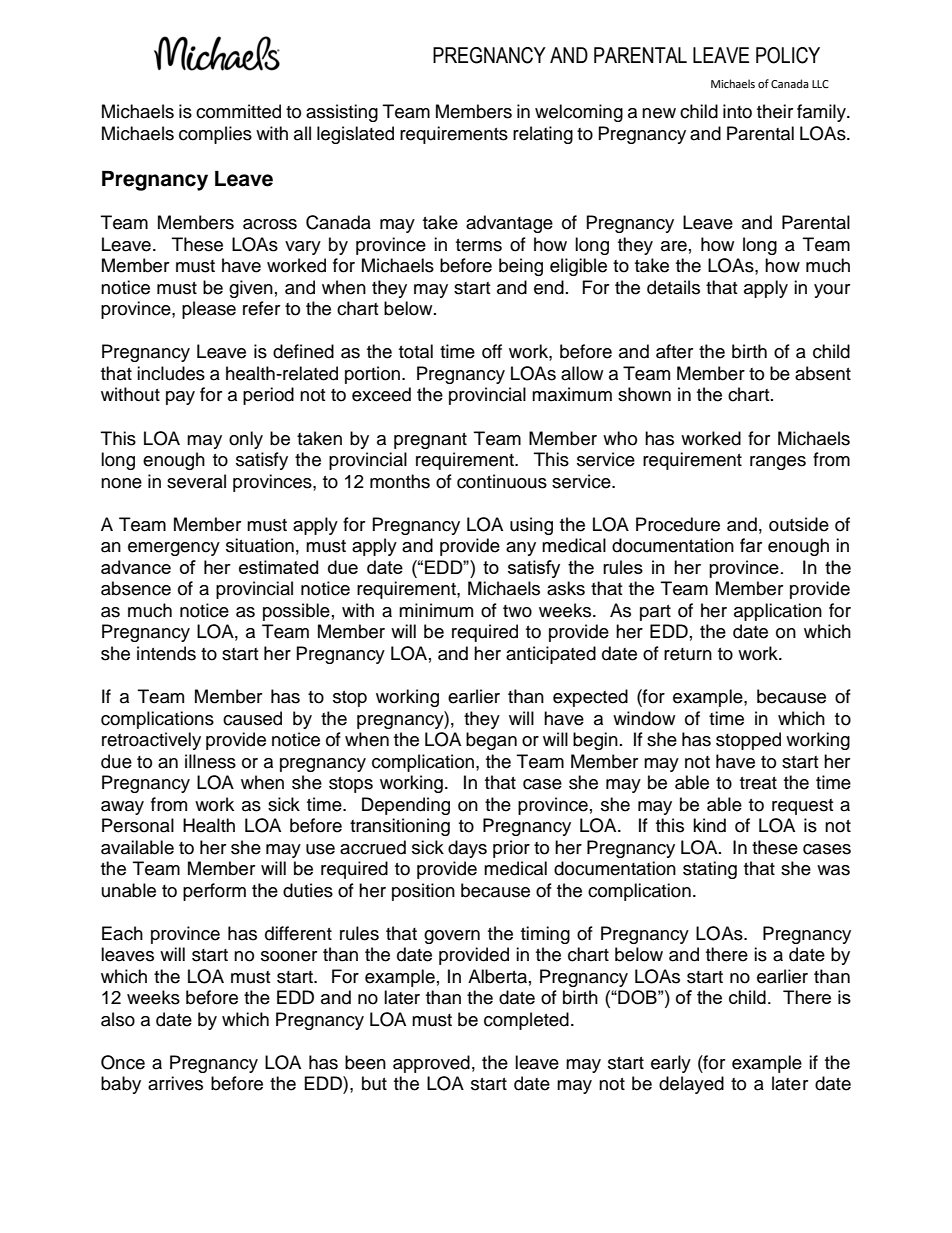  What do you see at coordinates (751, 545) in the page?
I see `far` at bounding box center [751, 545].
